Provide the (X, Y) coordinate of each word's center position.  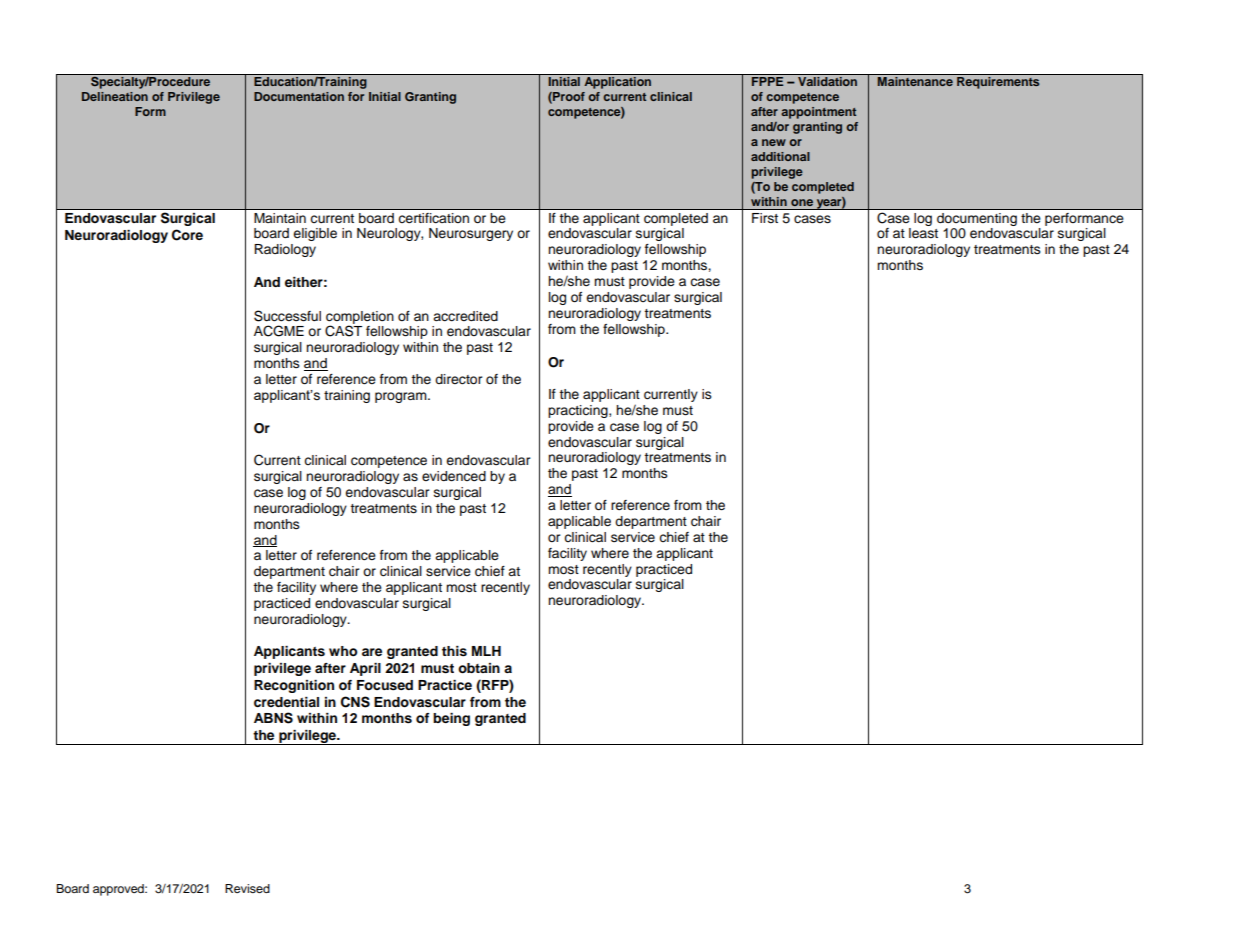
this (454, 651)
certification (434, 218)
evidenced (454, 476)
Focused (385, 685)
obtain (479, 668)
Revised (247, 888)
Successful (287, 316)
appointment (818, 113)
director (459, 379)
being (451, 719)
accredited (465, 316)
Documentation (299, 96)
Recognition (294, 686)
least (923, 233)
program (402, 397)
